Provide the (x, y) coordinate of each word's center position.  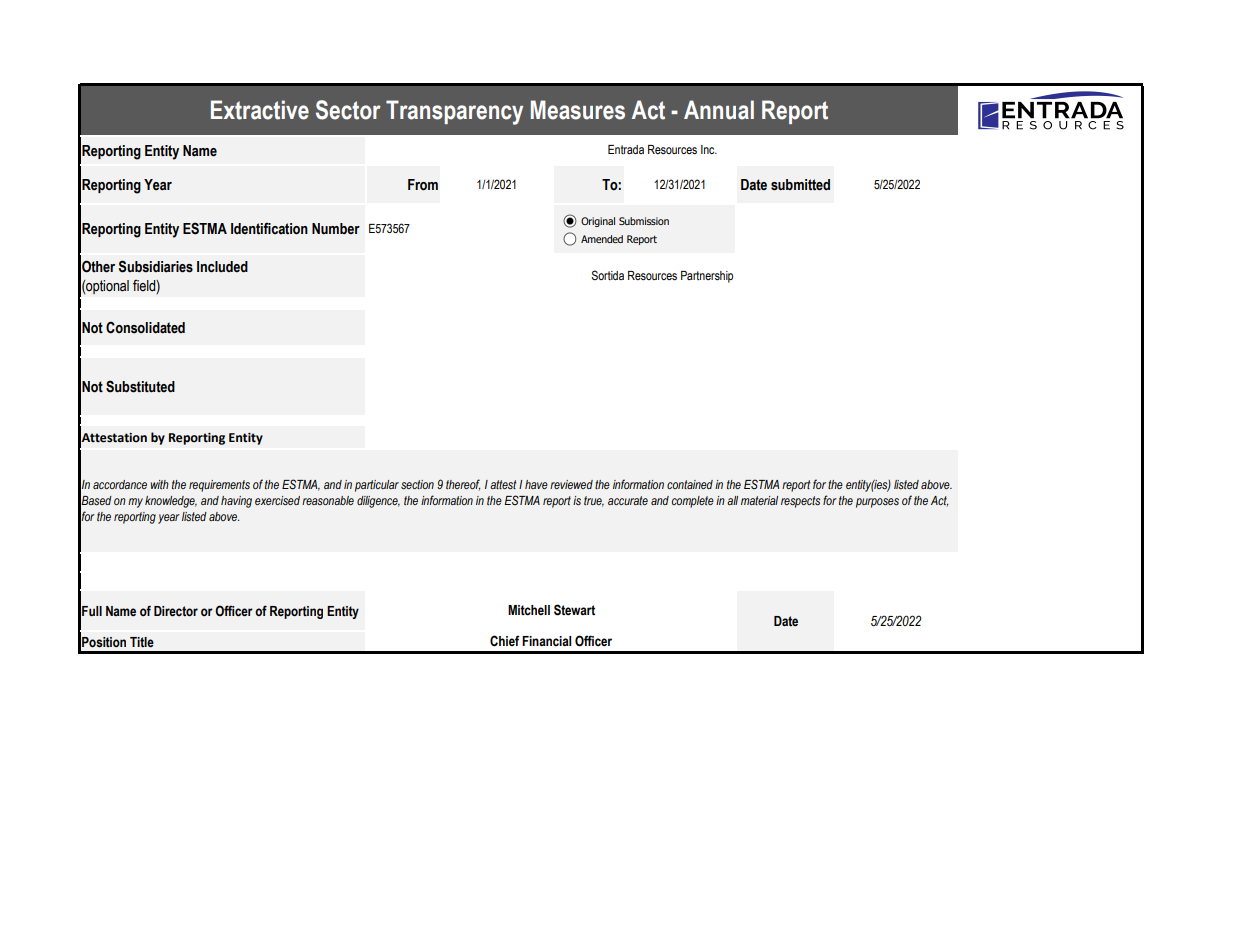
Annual (719, 110)
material (759, 500)
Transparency (454, 112)
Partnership (707, 277)
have (536, 484)
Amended (602, 239)
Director (176, 611)
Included (222, 267)
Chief (505, 641)
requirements (219, 486)
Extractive (260, 110)
